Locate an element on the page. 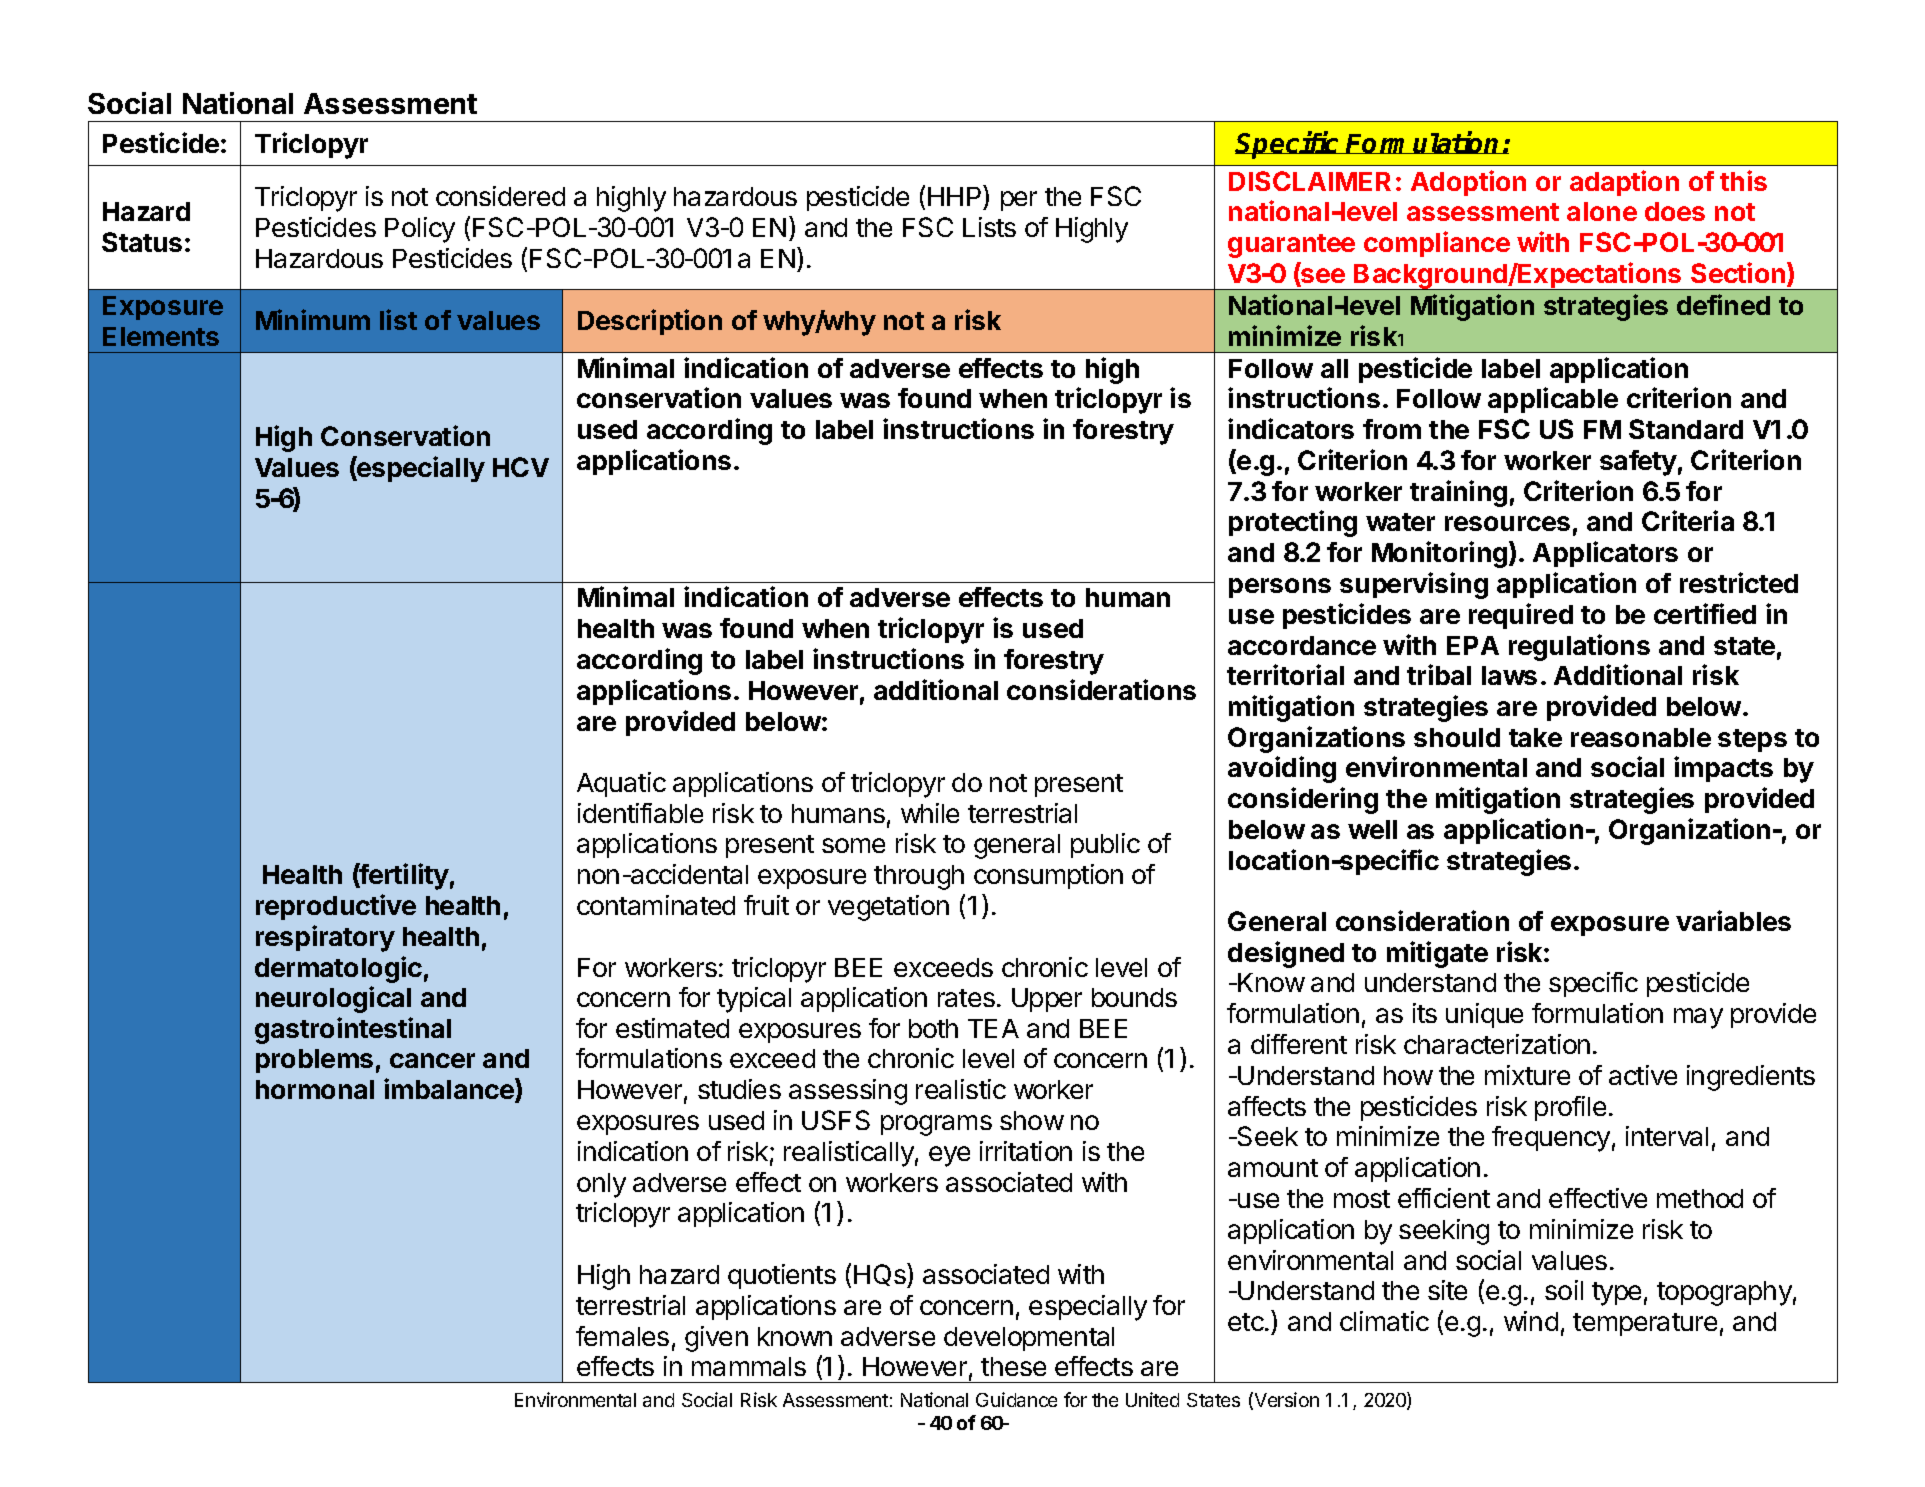 This document has width=1925, height=1487. alone is located at coordinates (1602, 211).
